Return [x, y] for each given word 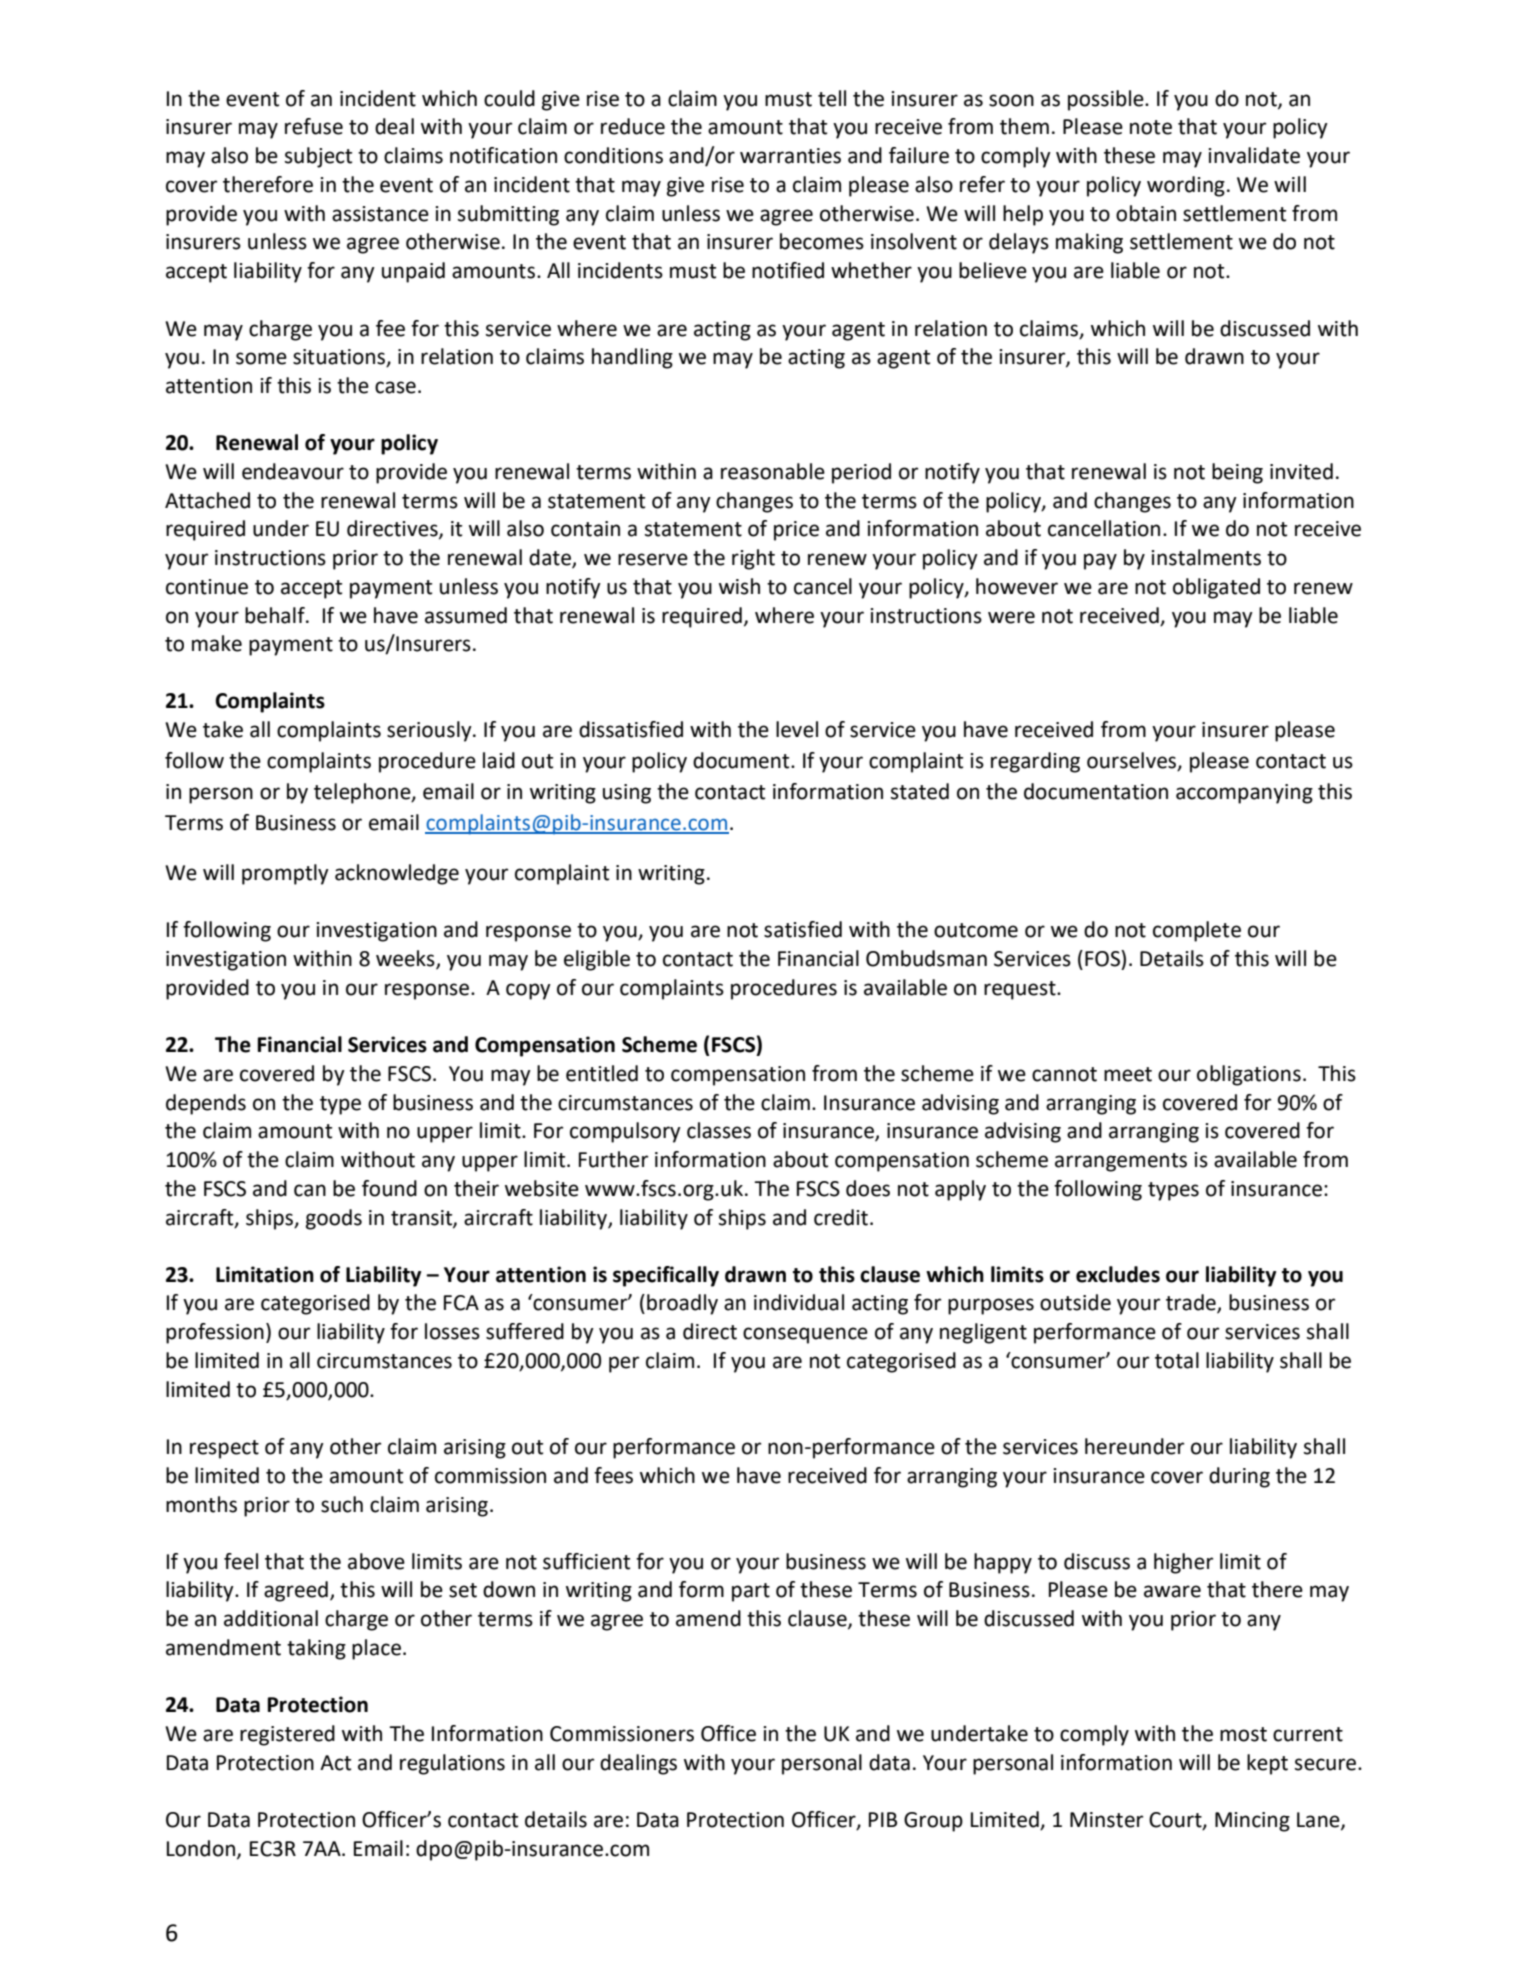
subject [318, 157]
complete [1197, 931]
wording [1186, 186]
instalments [1206, 557]
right [753, 559]
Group [933, 1822]
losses [452, 1331]
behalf [276, 615]
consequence [805, 1335]
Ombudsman [926, 958]
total [1177, 1360]
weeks [406, 959]
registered [287, 1735]
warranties [790, 156]
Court [1176, 1821]
